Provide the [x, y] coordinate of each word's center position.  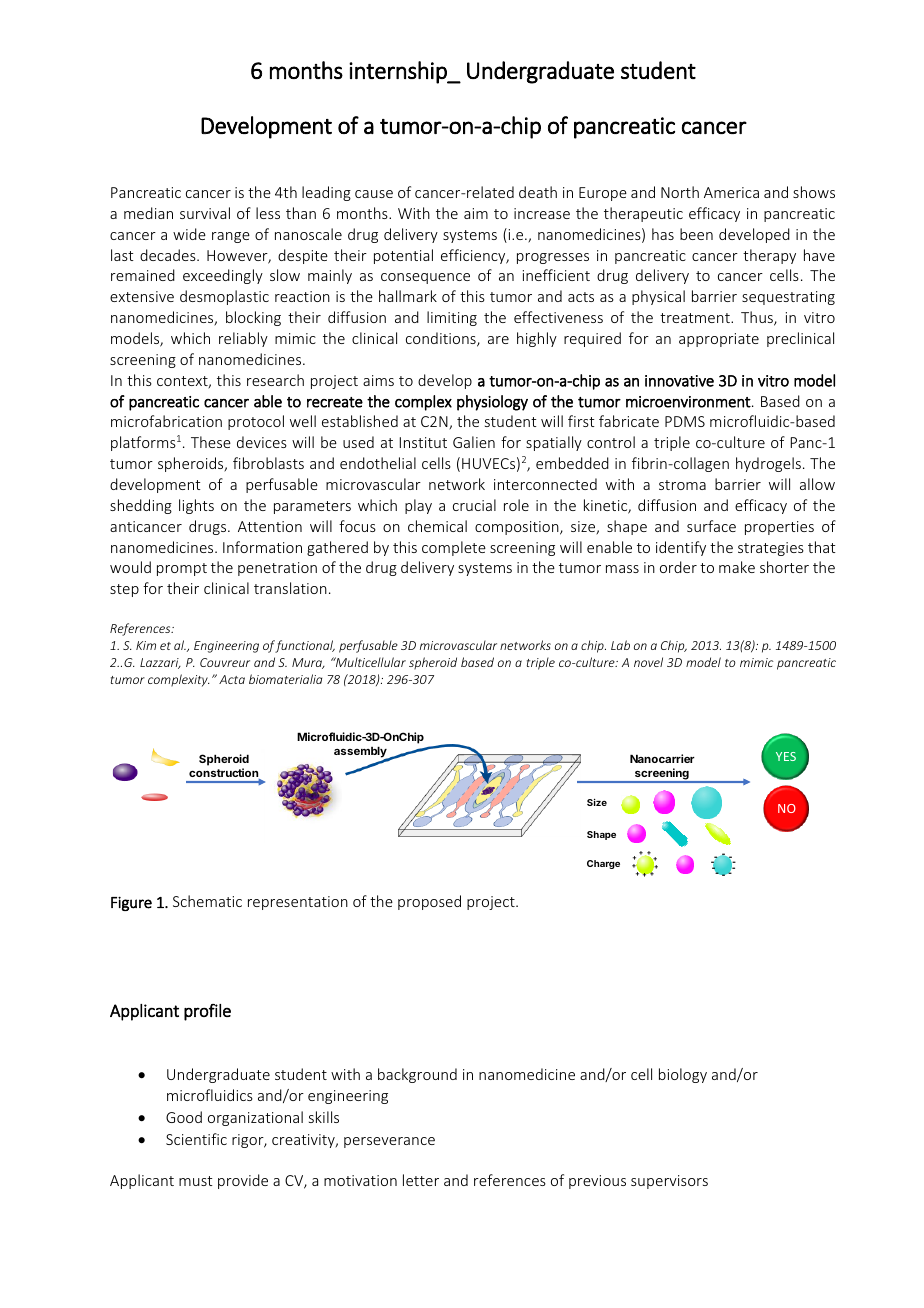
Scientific [196, 1139]
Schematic [207, 901]
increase [542, 213]
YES [786, 756]
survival [205, 213]
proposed [429, 902]
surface [711, 526]
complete [454, 548]
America [731, 192]
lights [196, 506]
